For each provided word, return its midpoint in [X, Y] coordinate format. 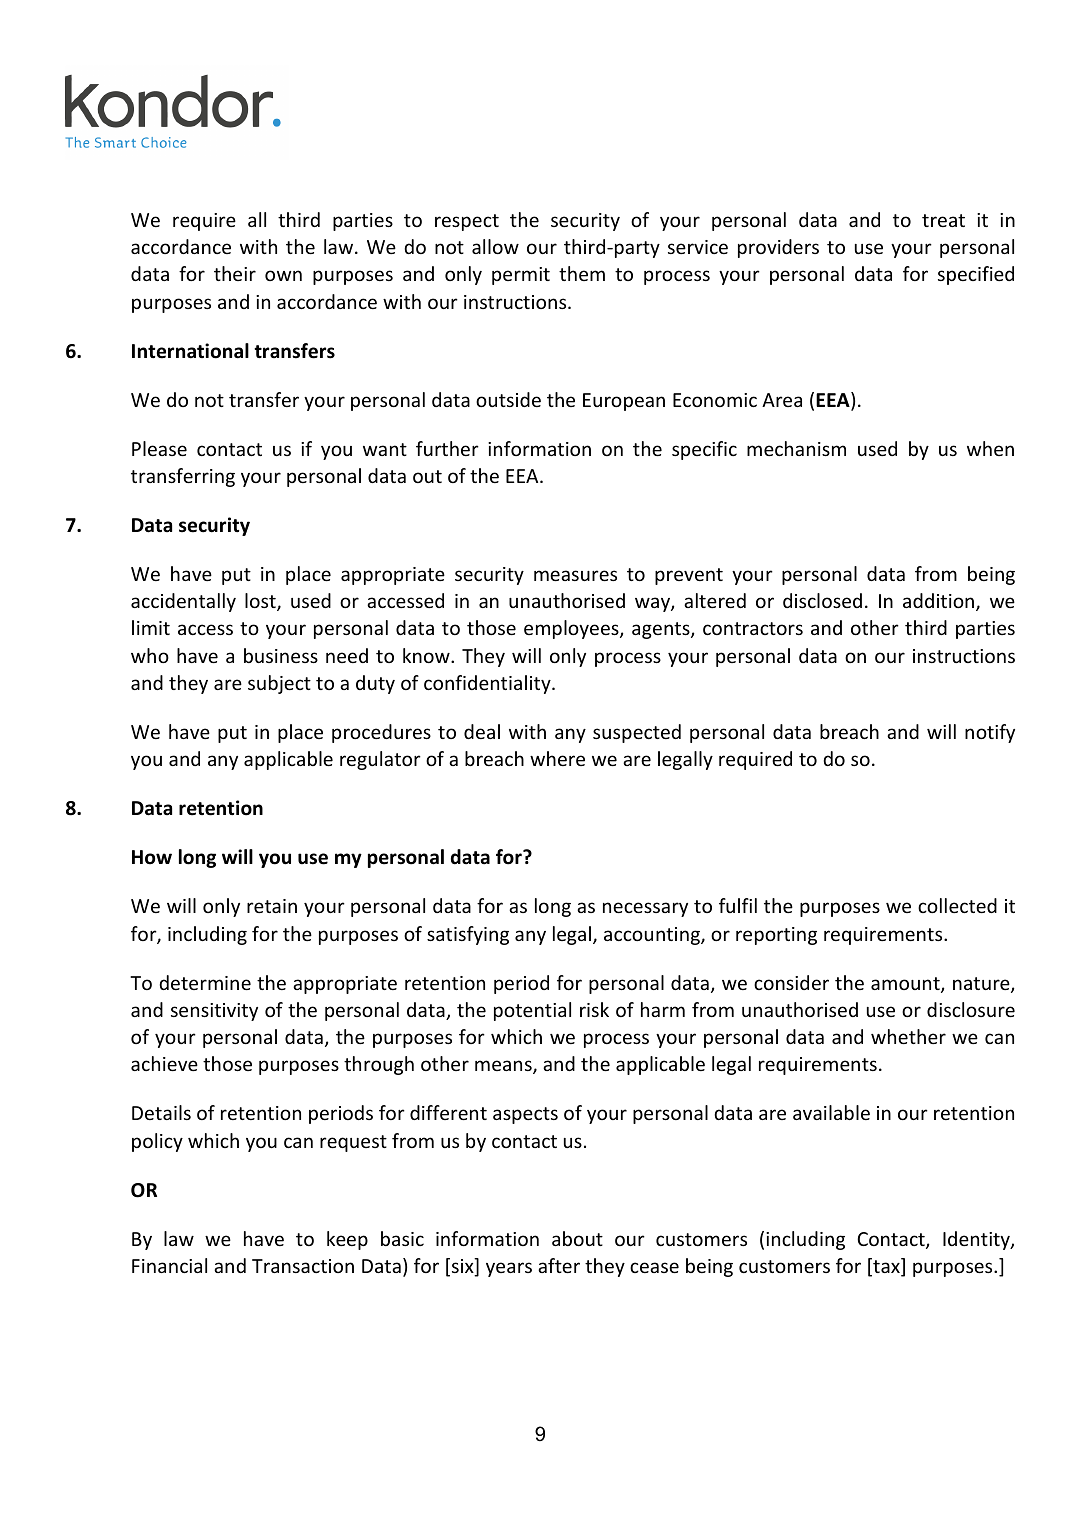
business [281, 655]
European [624, 402]
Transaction [303, 1266]
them [582, 273]
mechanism [796, 448]
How [152, 857]
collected [957, 905]
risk [594, 1009]
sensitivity [214, 1012]
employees [572, 629]
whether [908, 1036]
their [235, 273]
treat [943, 220]
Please [159, 448]
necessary [645, 909]
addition [940, 602]
